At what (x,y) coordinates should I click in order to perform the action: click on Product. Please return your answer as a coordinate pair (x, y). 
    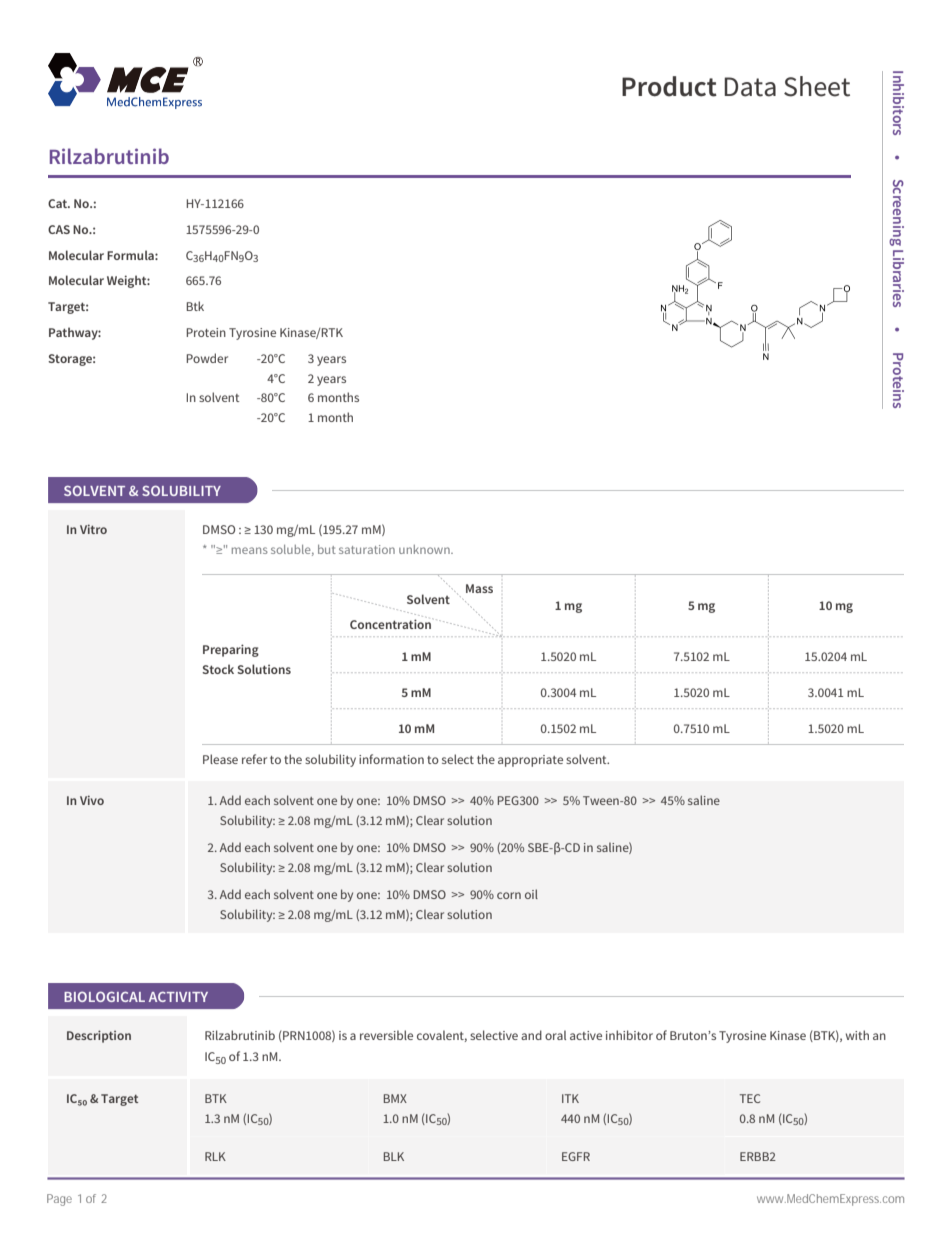
    Looking at the image, I should click on (669, 86).
